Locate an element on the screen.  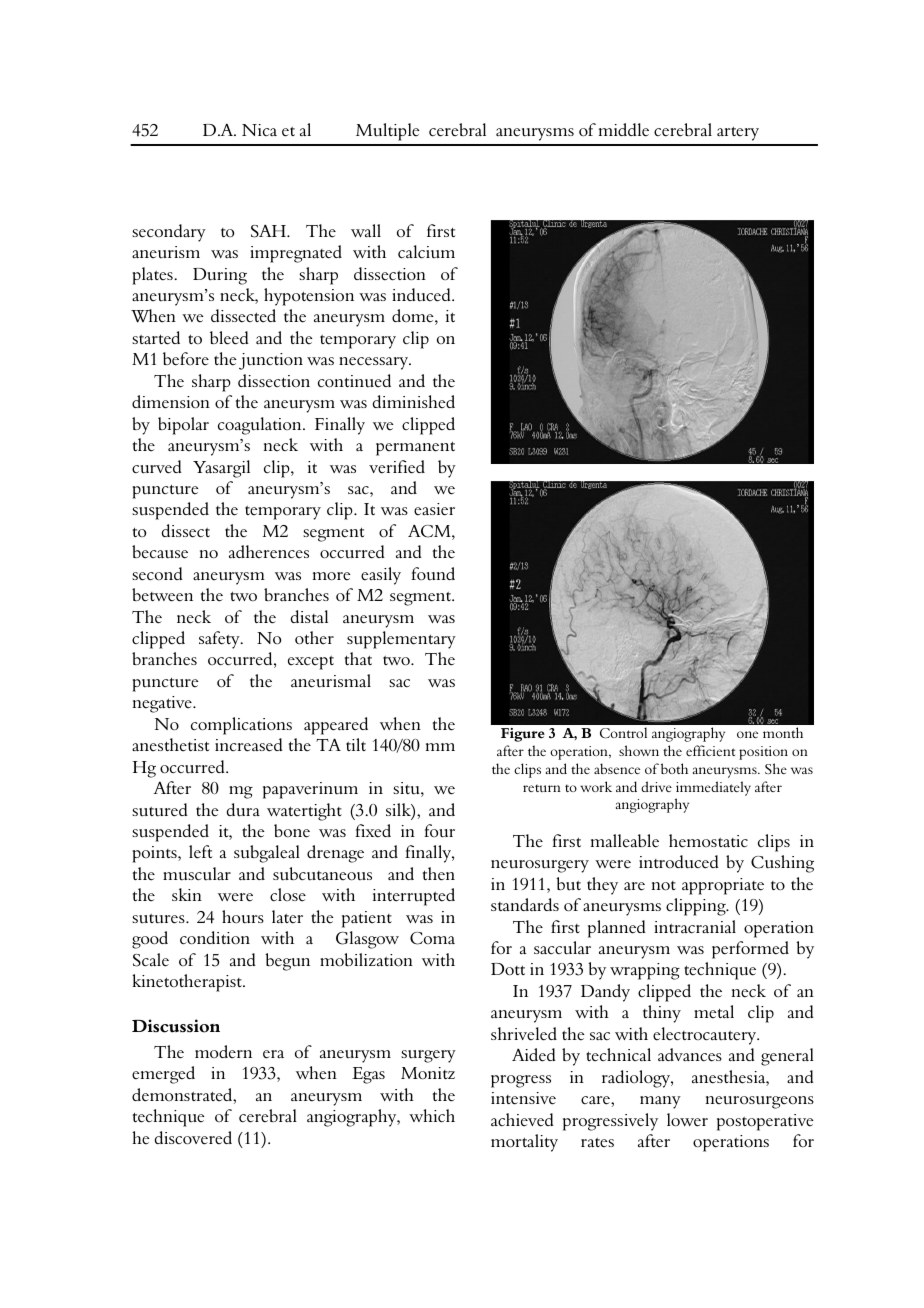
coagulation is located at coordinates (261, 426).
